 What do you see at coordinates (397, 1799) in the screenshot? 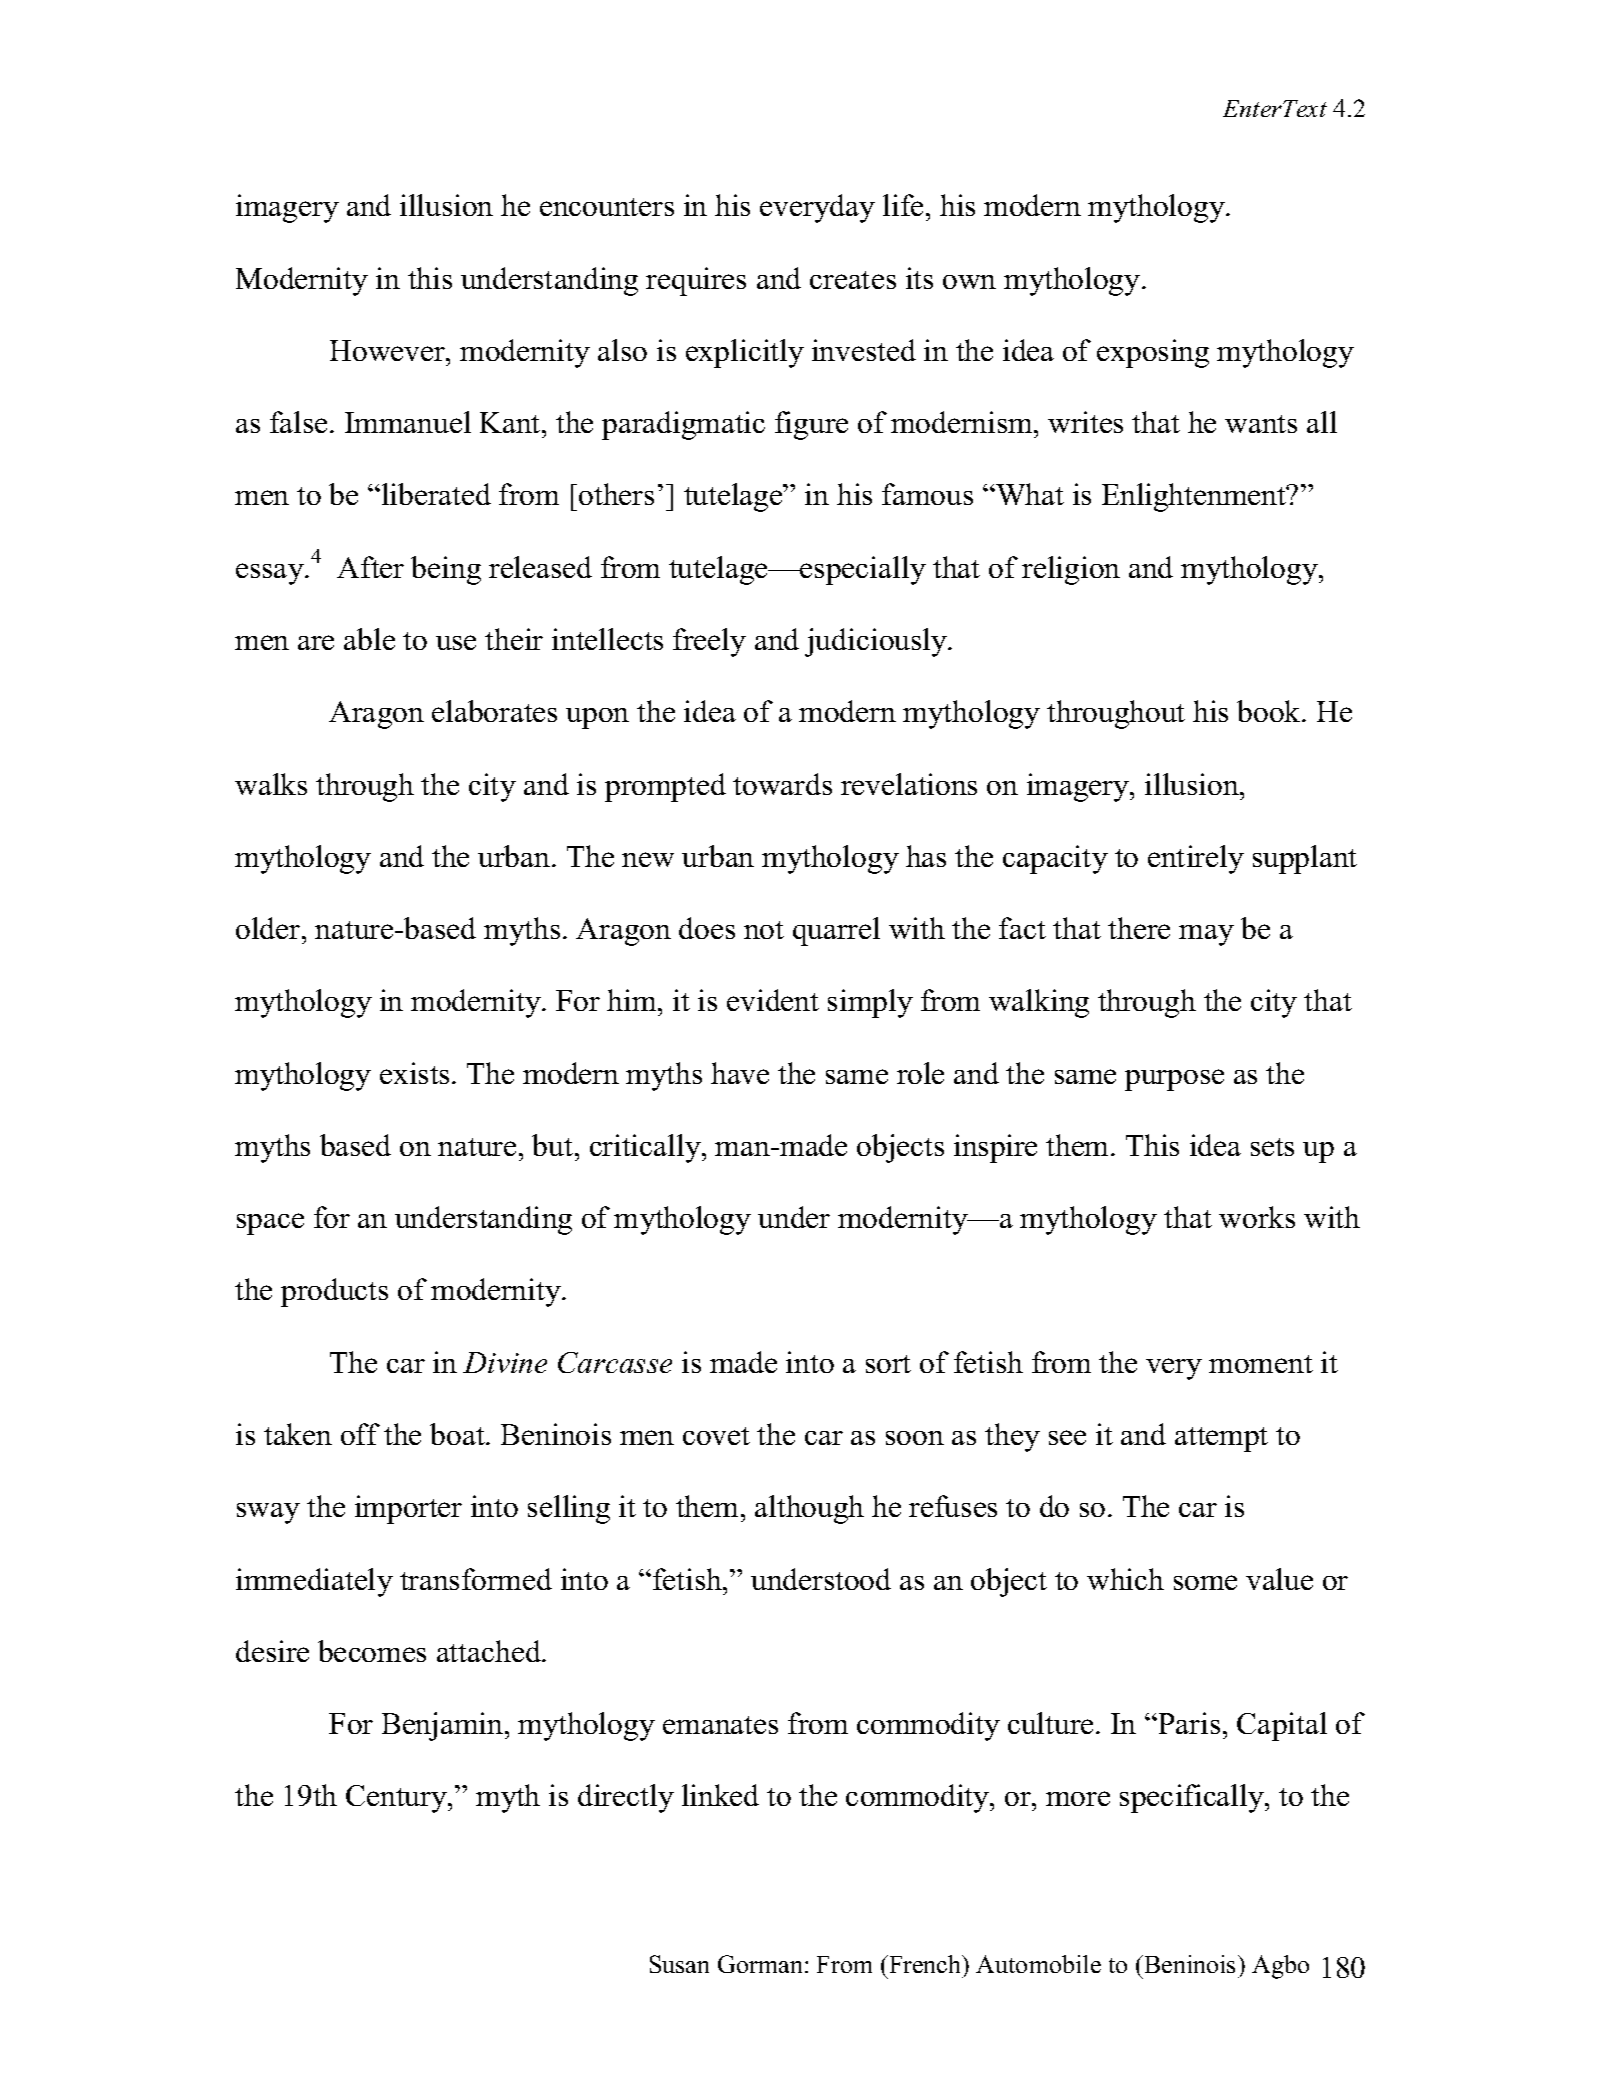
I see `Century` at bounding box center [397, 1799].
